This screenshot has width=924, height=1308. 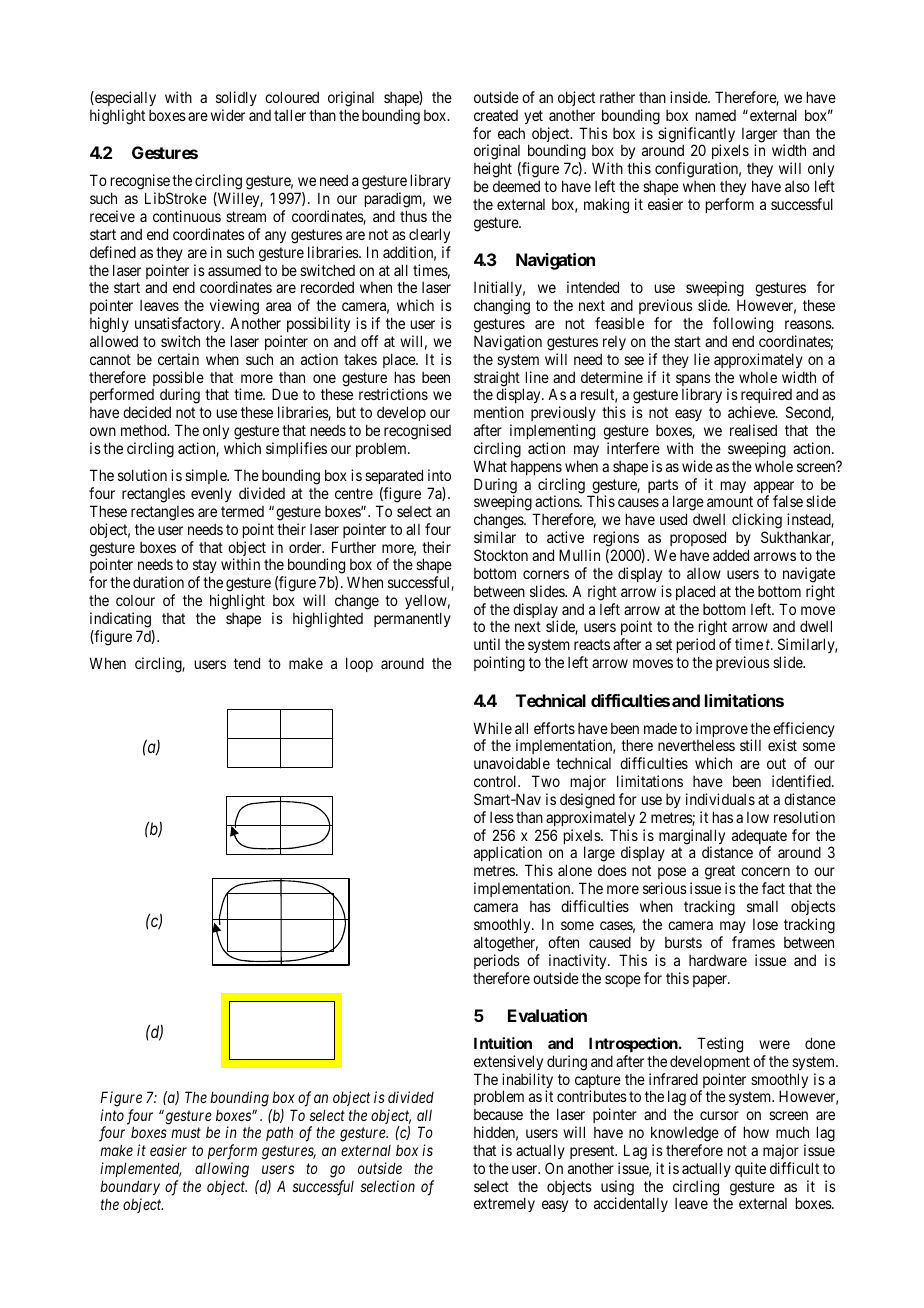 I want to click on created, so click(x=496, y=115).
